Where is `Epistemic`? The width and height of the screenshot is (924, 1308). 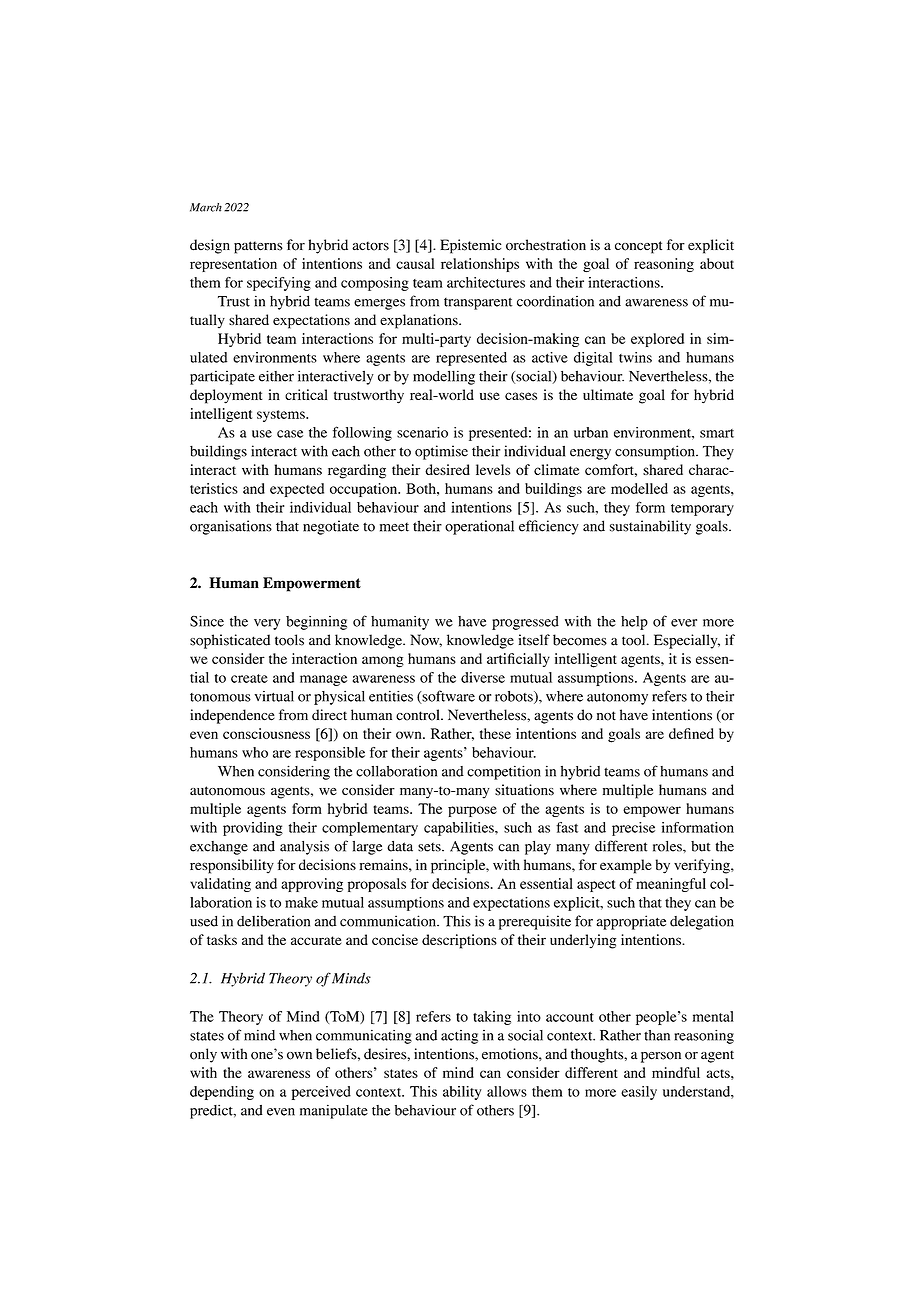
Epistemic is located at coordinates (470, 246).
